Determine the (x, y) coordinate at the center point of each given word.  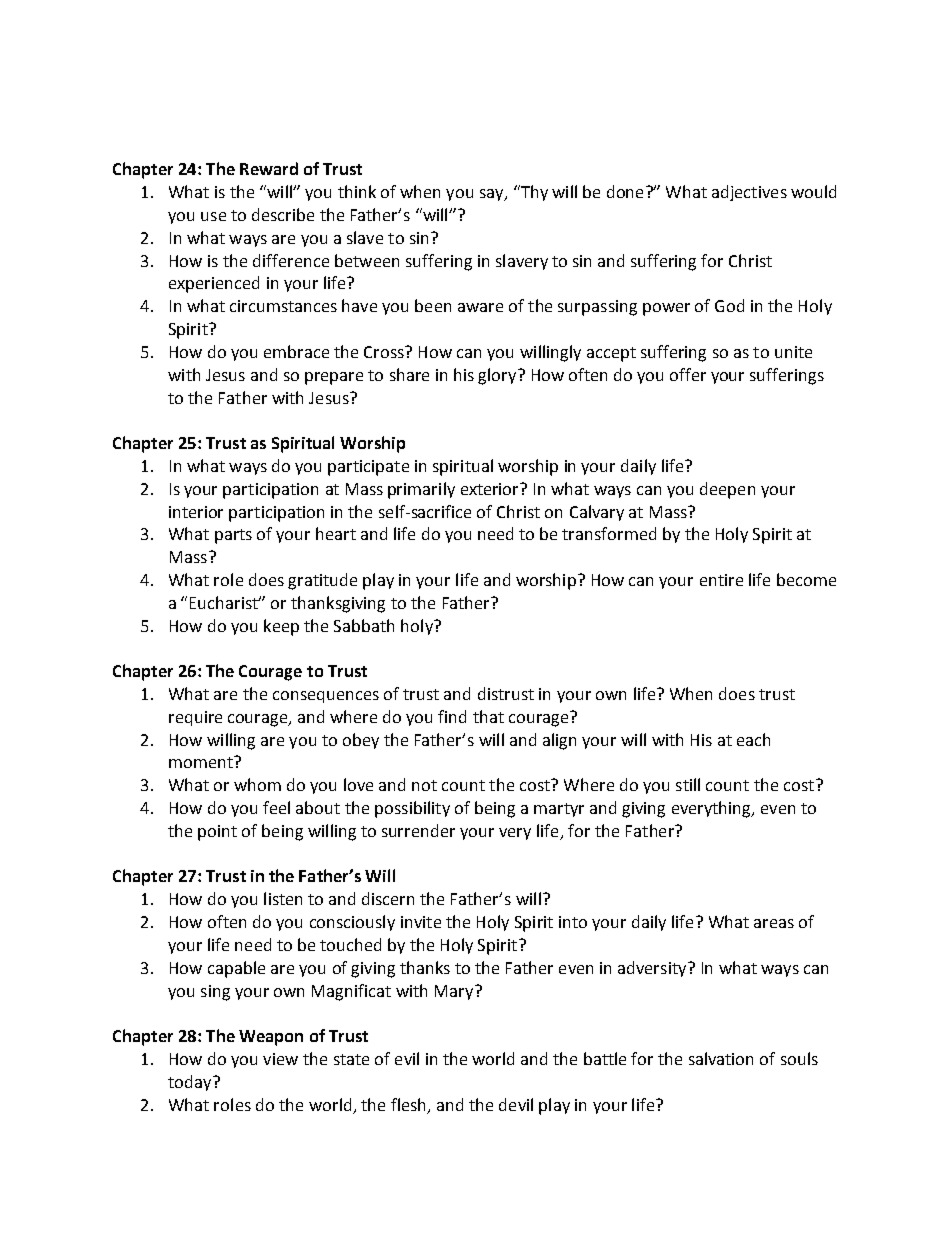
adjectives (749, 193)
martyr (559, 810)
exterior (491, 489)
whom (257, 784)
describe (283, 214)
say (493, 195)
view (280, 1059)
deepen (727, 490)
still (688, 784)
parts (233, 536)
